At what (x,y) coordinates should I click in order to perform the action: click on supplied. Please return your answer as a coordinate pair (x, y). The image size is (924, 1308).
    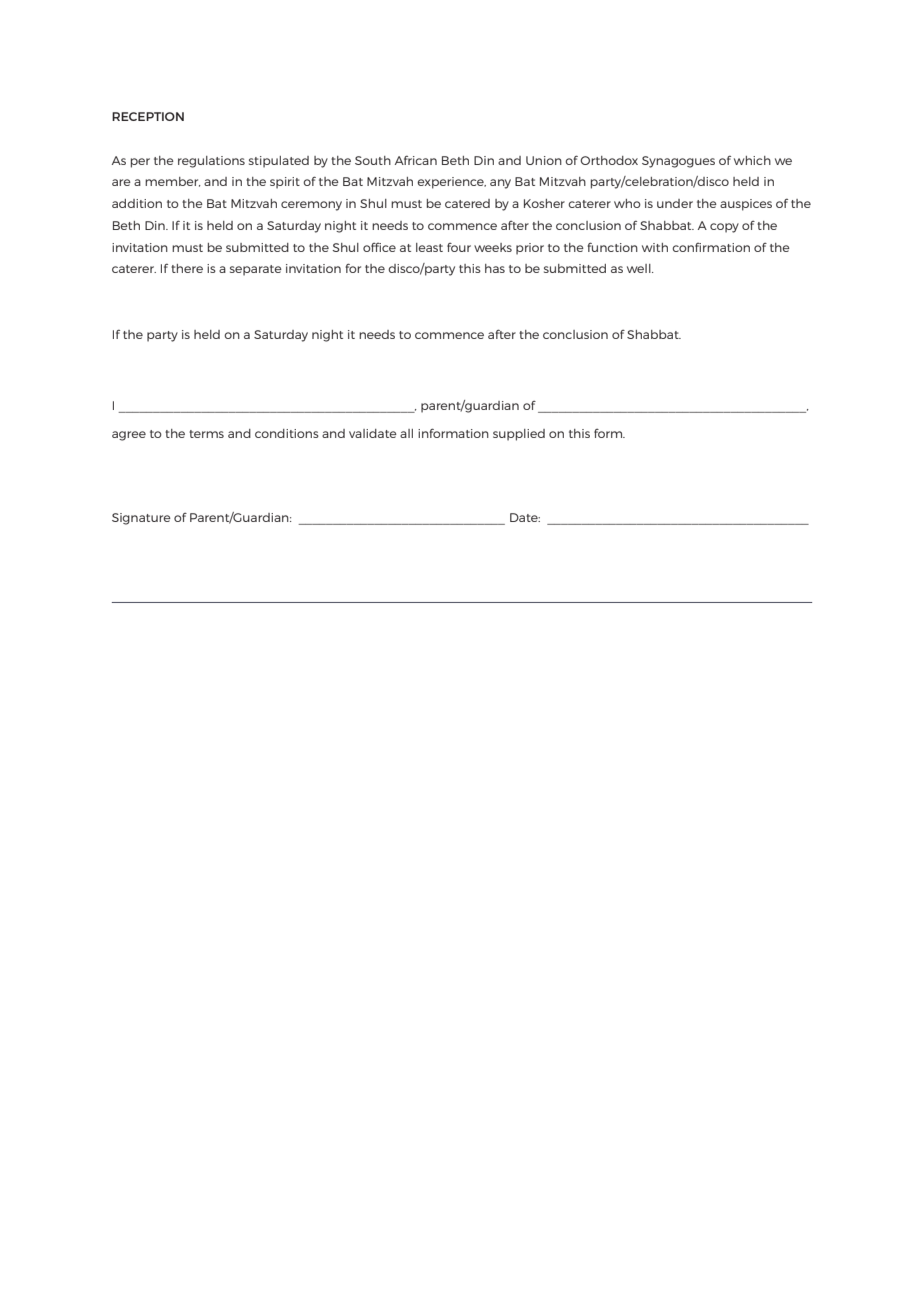
    Looking at the image, I should click on (519, 435).
